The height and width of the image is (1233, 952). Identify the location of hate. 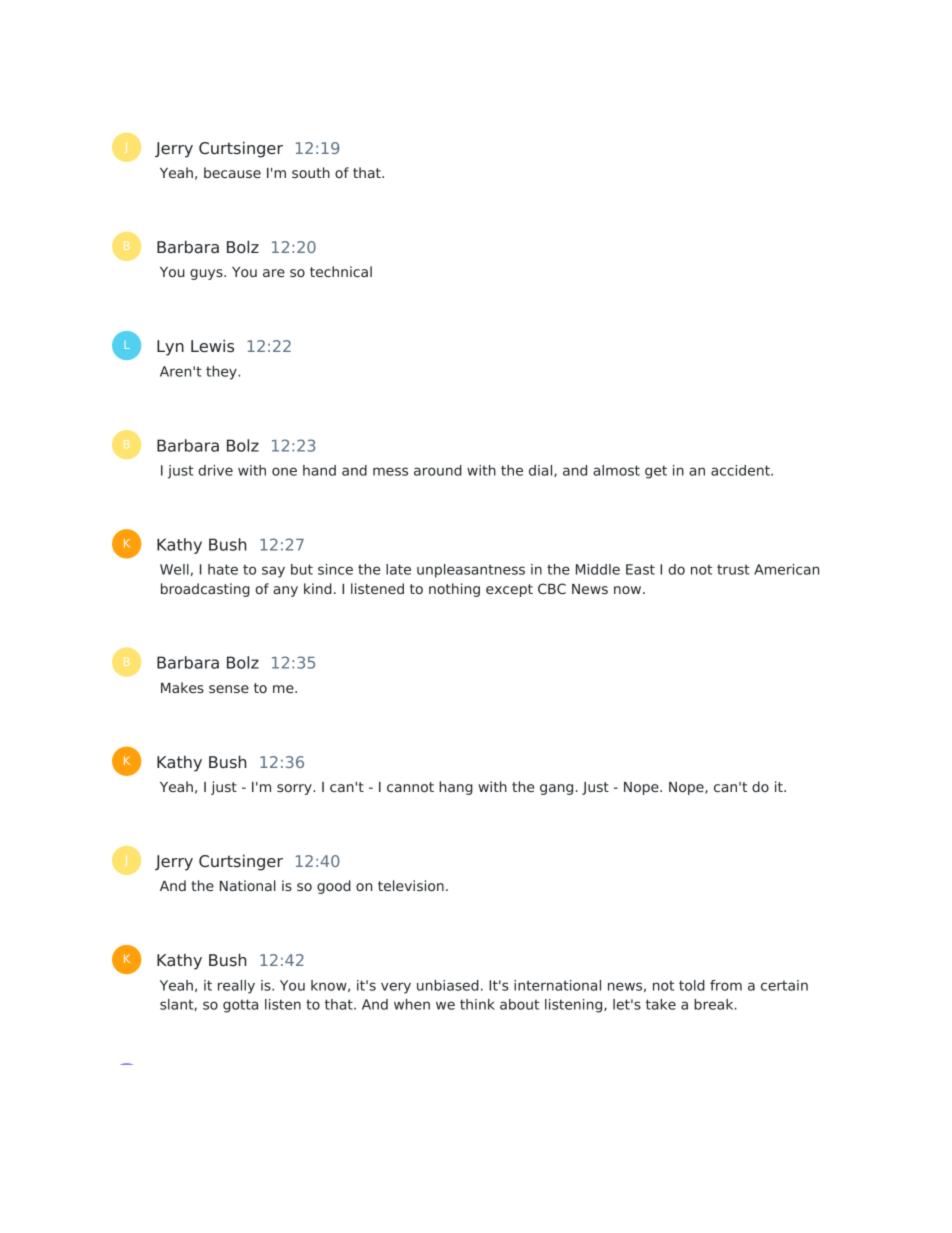
(223, 569).
